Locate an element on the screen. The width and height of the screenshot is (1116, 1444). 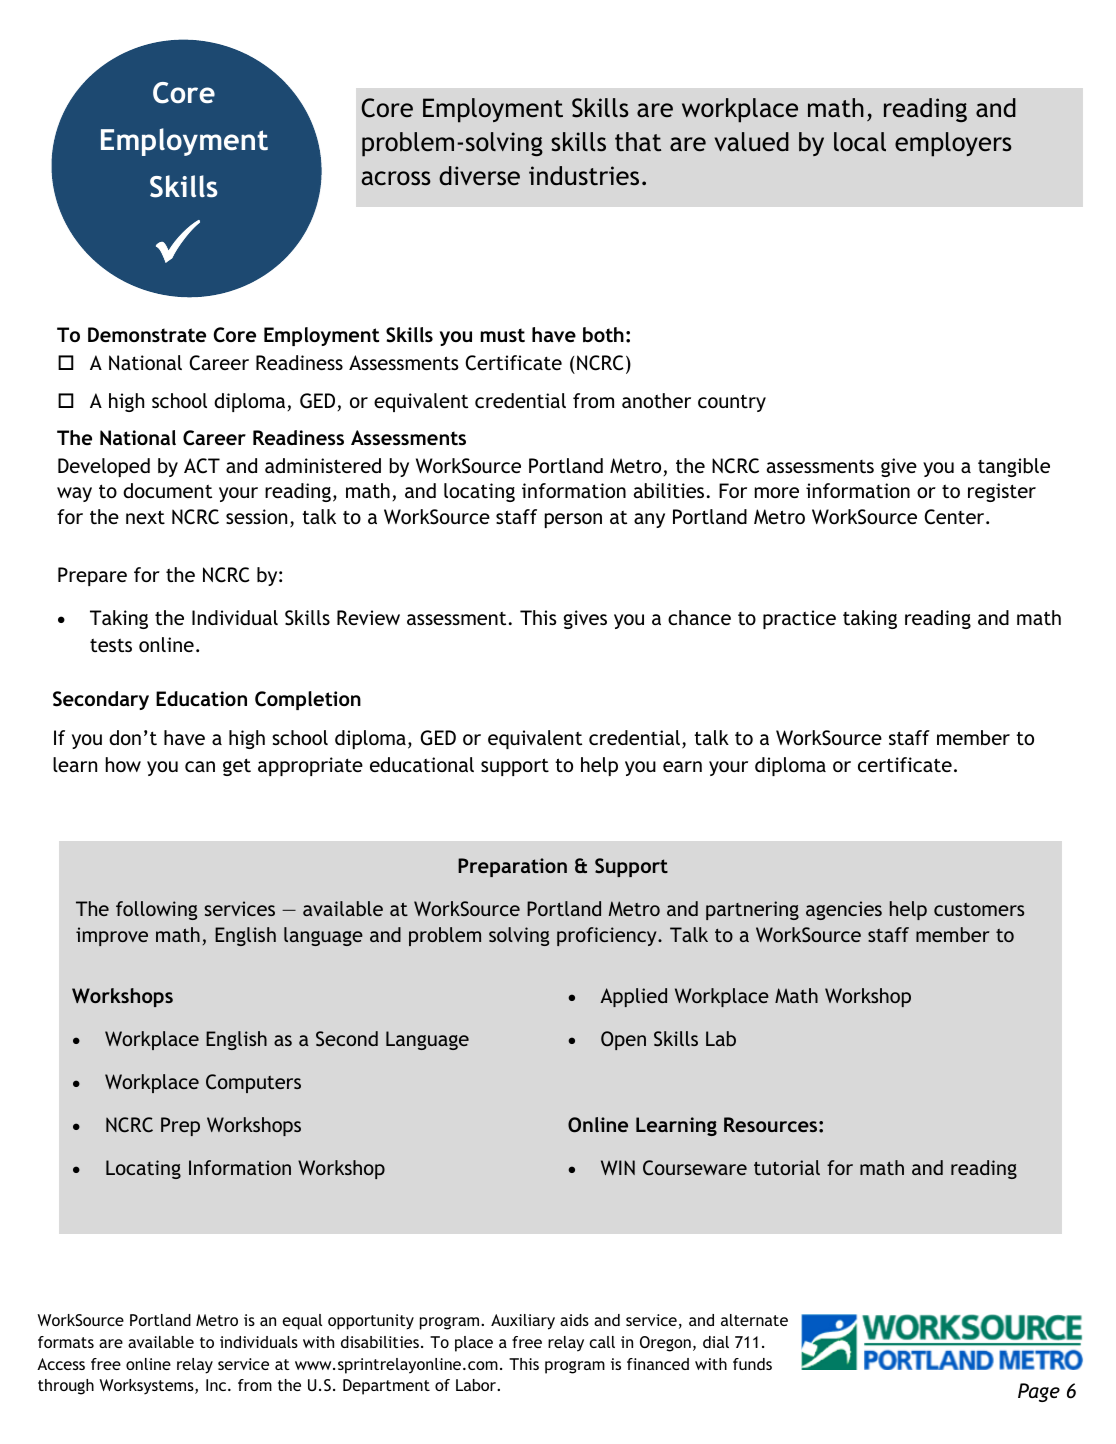
employers is located at coordinates (953, 144).
